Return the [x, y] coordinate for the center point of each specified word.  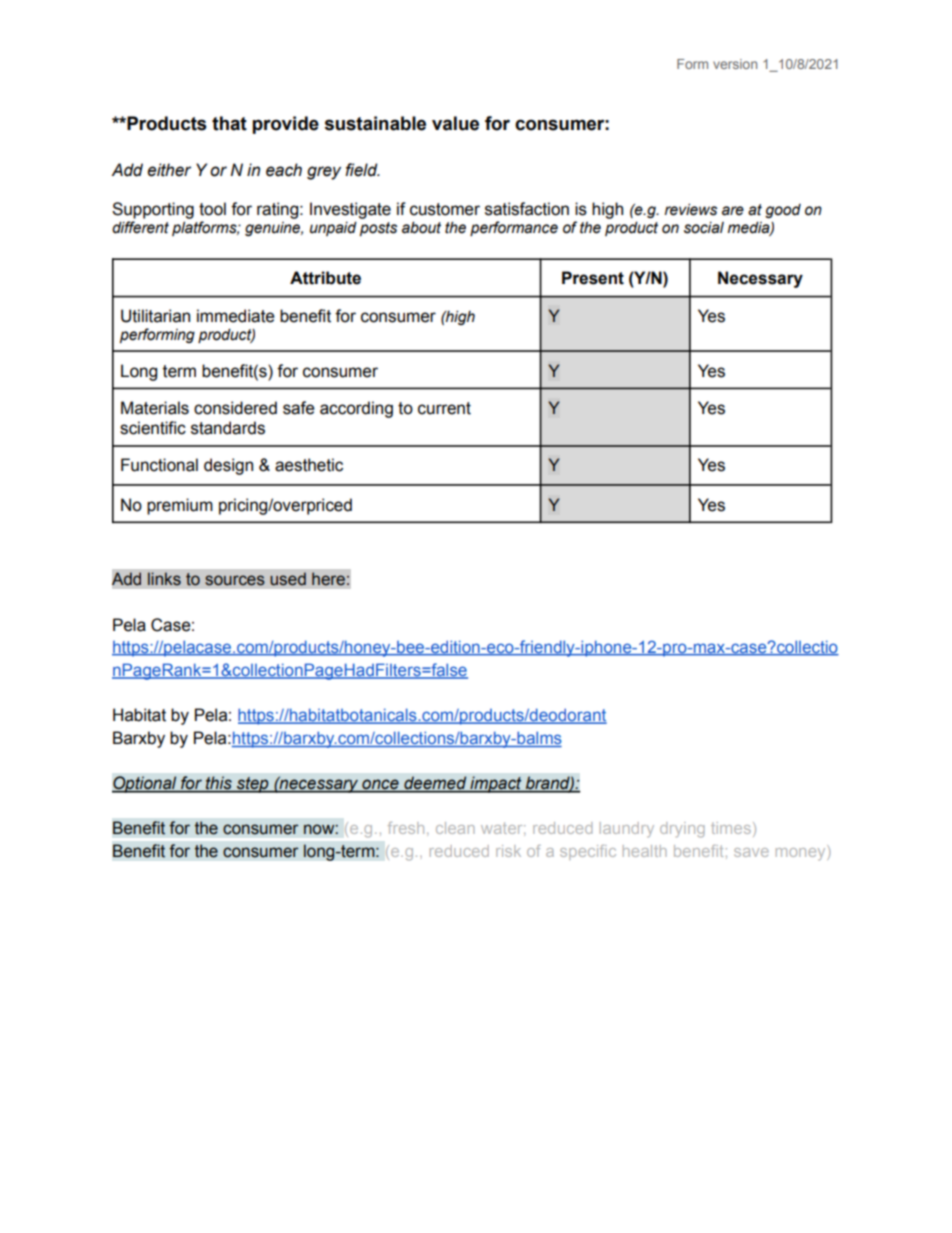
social [704, 228]
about [421, 227]
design [228, 466]
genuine [274, 229]
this [219, 784]
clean [455, 828]
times [731, 828]
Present [593, 278]
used [288, 579]
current [444, 408]
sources [235, 580]
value [455, 123]
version [735, 64]
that [229, 123]
